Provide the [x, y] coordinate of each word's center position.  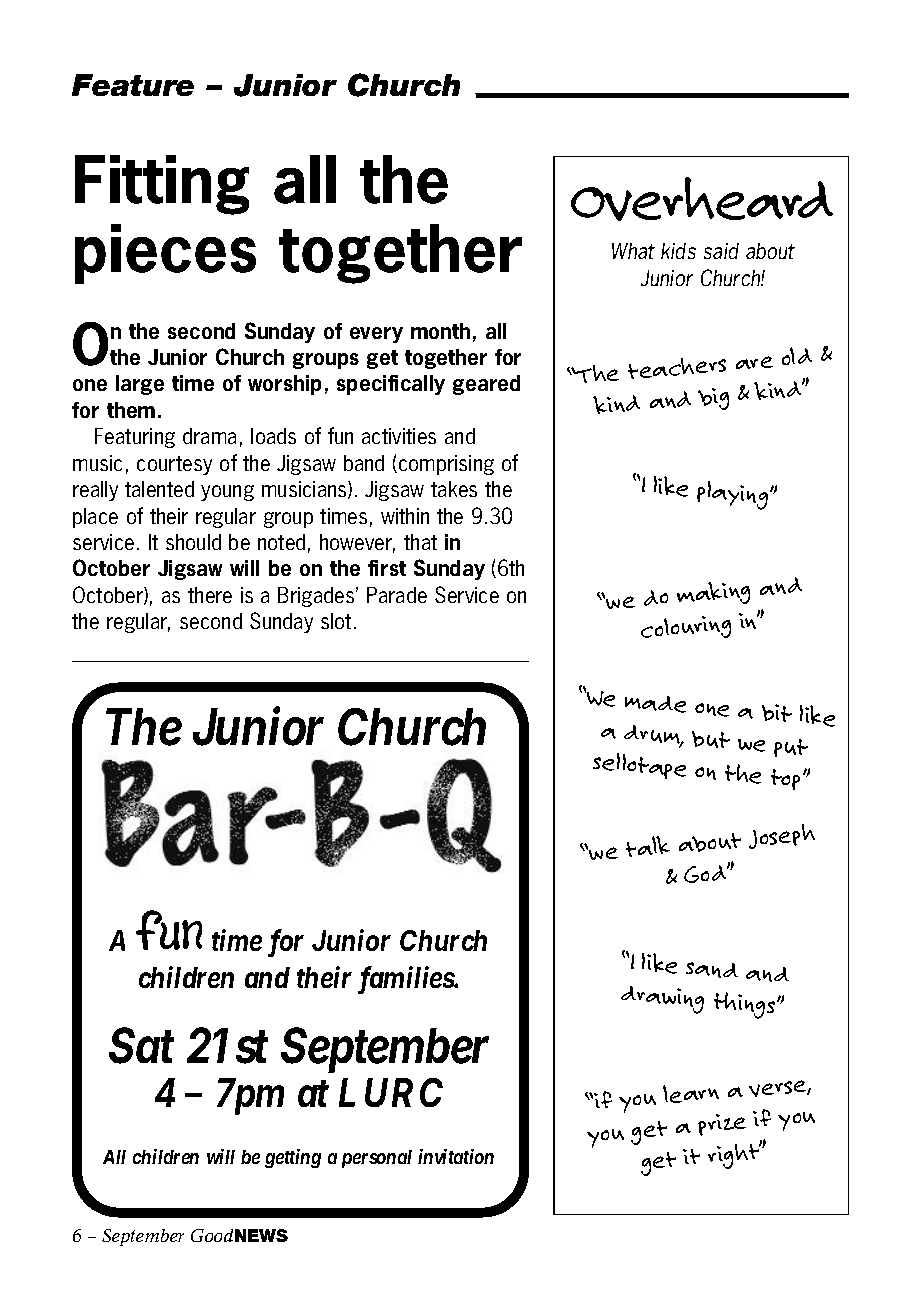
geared [486, 385]
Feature [133, 85]
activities [399, 436]
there [210, 595]
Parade [397, 595]
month [440, 331]
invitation [456, 1156]
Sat [141, 1046]
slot [336, 621]
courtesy [174, 465]
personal [377, 1159]
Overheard [702, 199]
